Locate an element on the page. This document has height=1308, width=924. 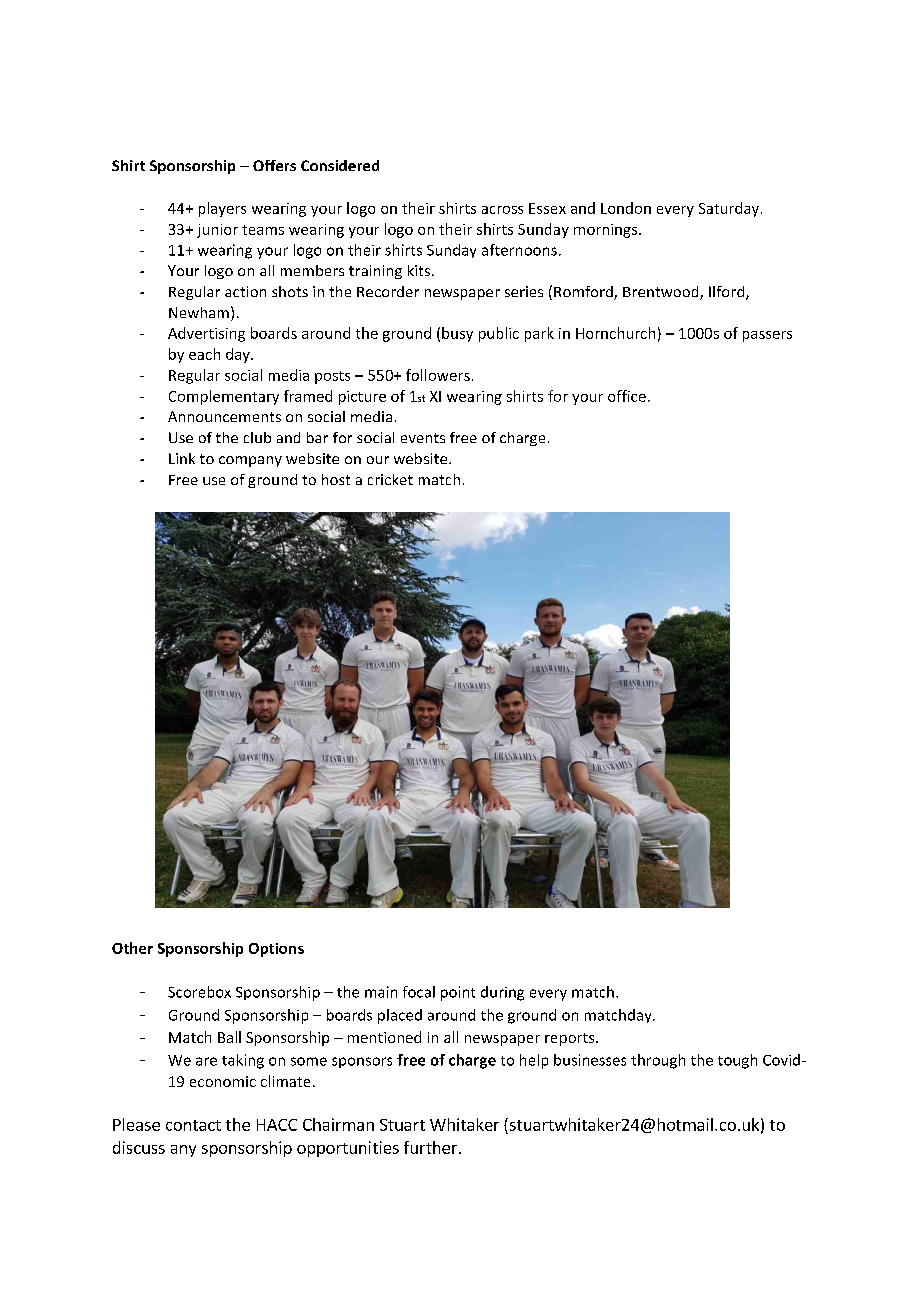
company is located at coordinates (250, 461).
